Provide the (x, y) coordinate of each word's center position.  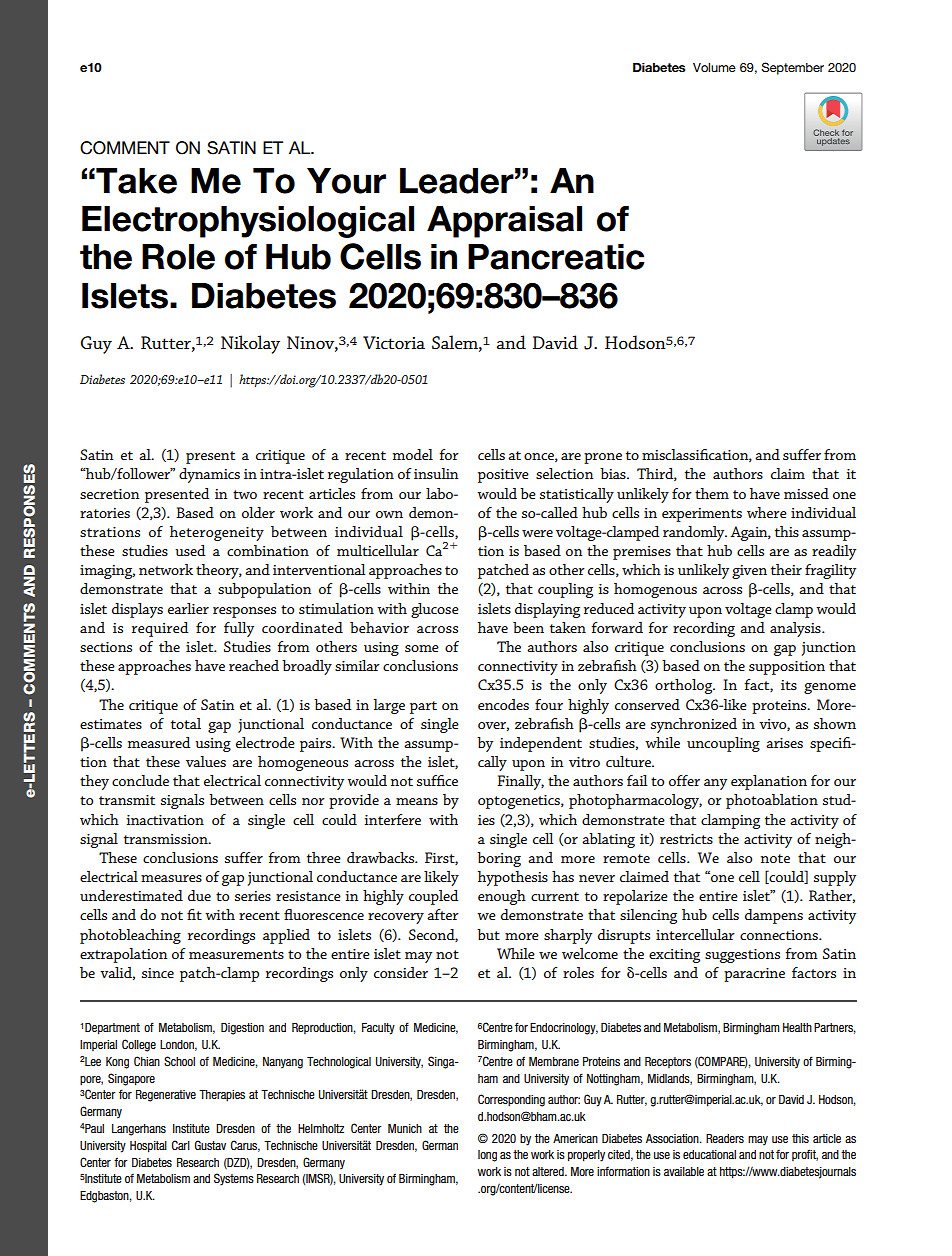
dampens (774, 916)
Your (346, 181)
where (767, 512)
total (186, 723)
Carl (181, 1145)
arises (784, 743)
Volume (714, 67)
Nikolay (250, 344)
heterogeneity (217, 533)
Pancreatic (556, 257)
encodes (503, 704)
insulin (436, 473)
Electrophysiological (248, 222)
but (488, 934)
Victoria (394, 342)
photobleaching (130, 936)
